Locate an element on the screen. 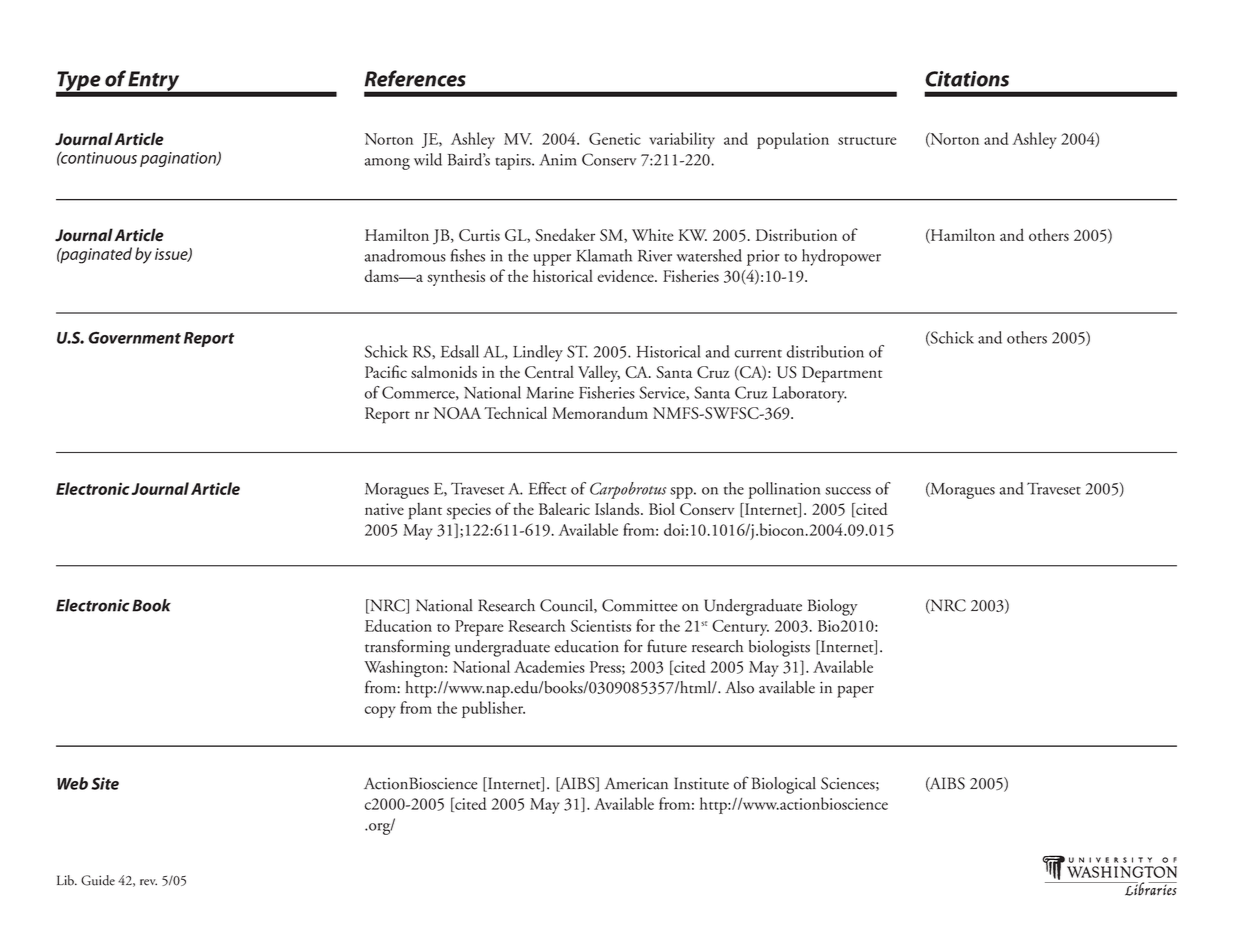 This screenshot has width=1233, height=952. Prepare is located at coordinates (479, 628).
